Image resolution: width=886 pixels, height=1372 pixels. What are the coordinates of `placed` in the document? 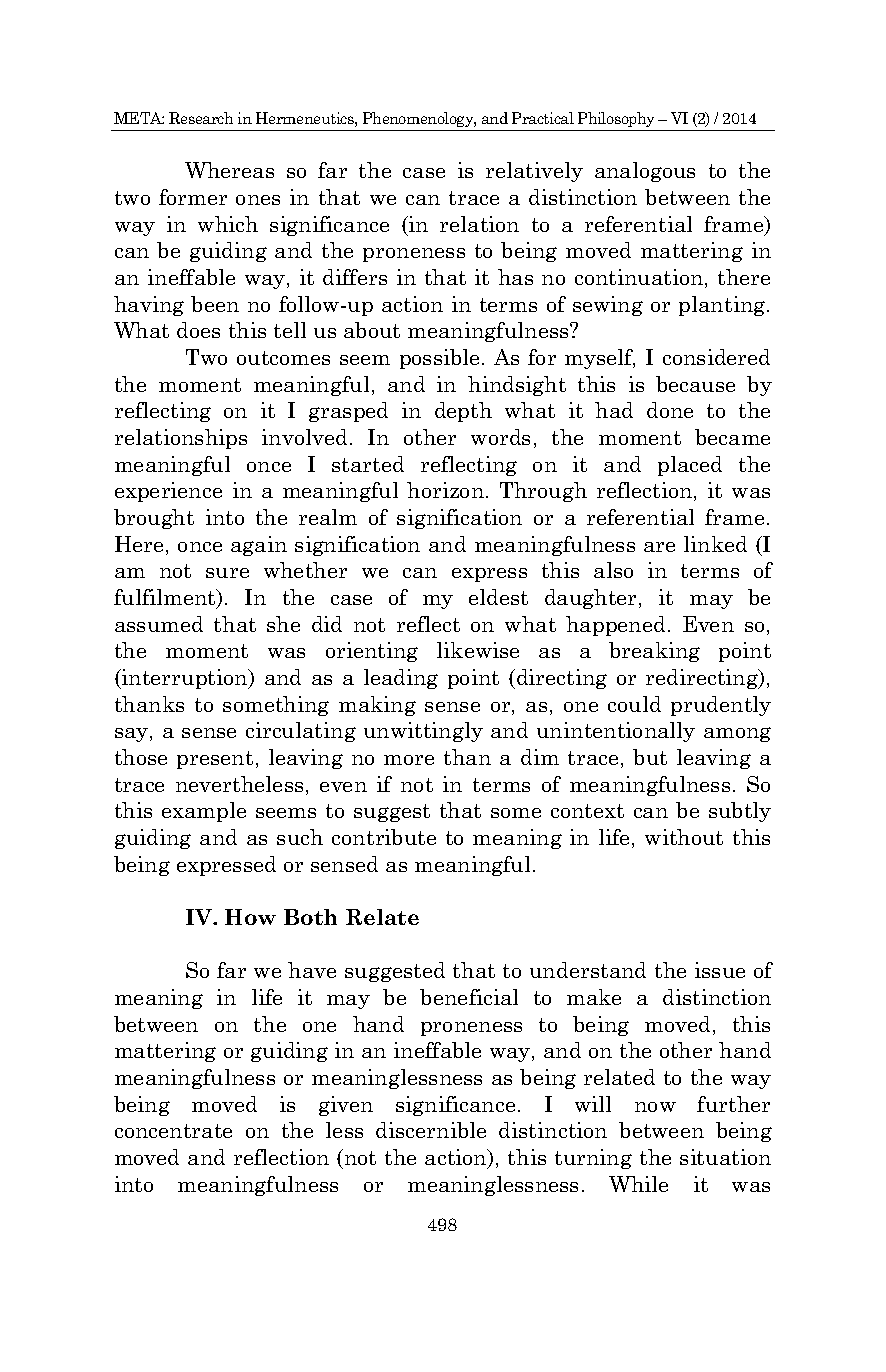 It's located at (690, 466).
